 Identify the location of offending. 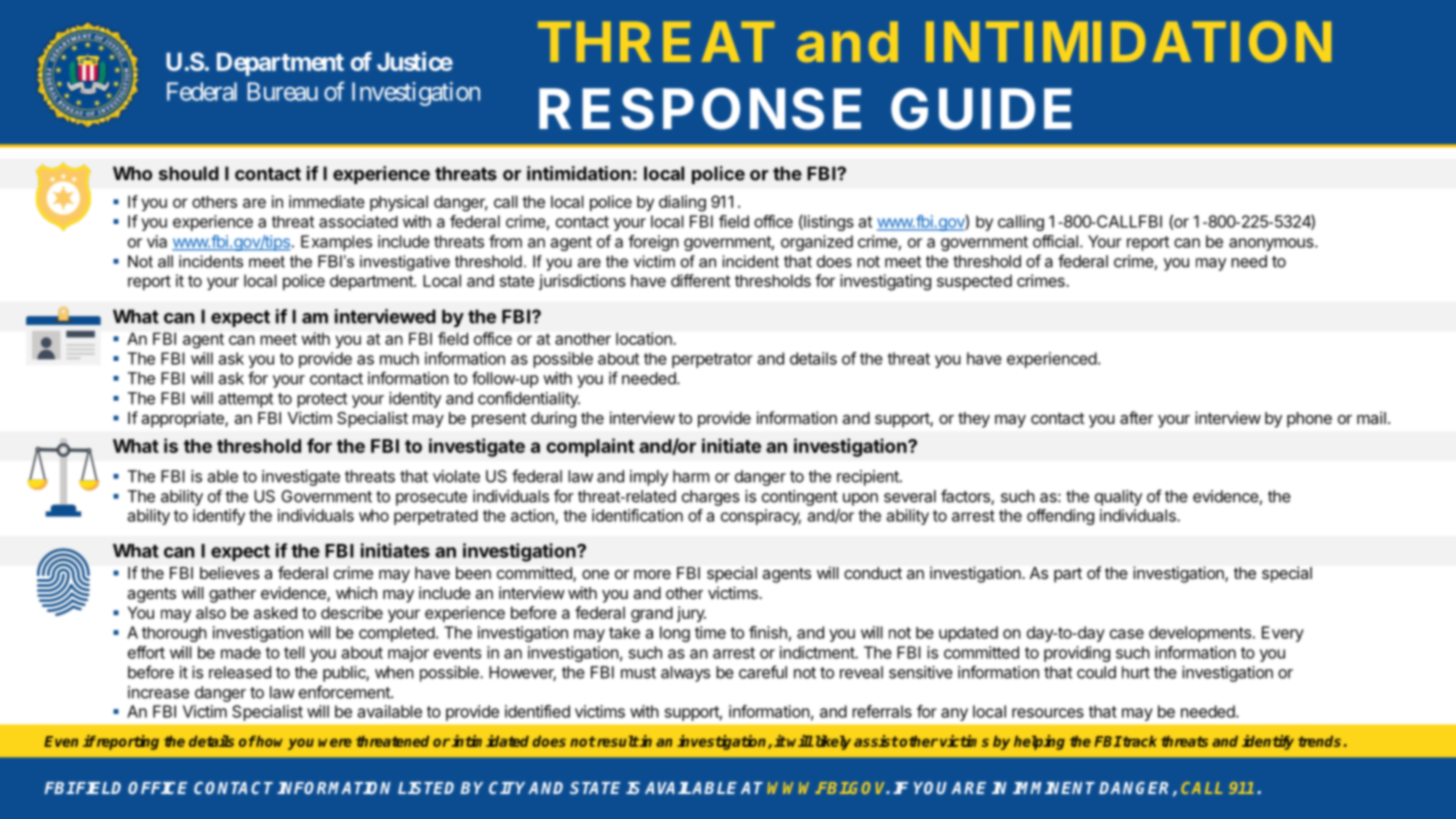
(1060, 517).
